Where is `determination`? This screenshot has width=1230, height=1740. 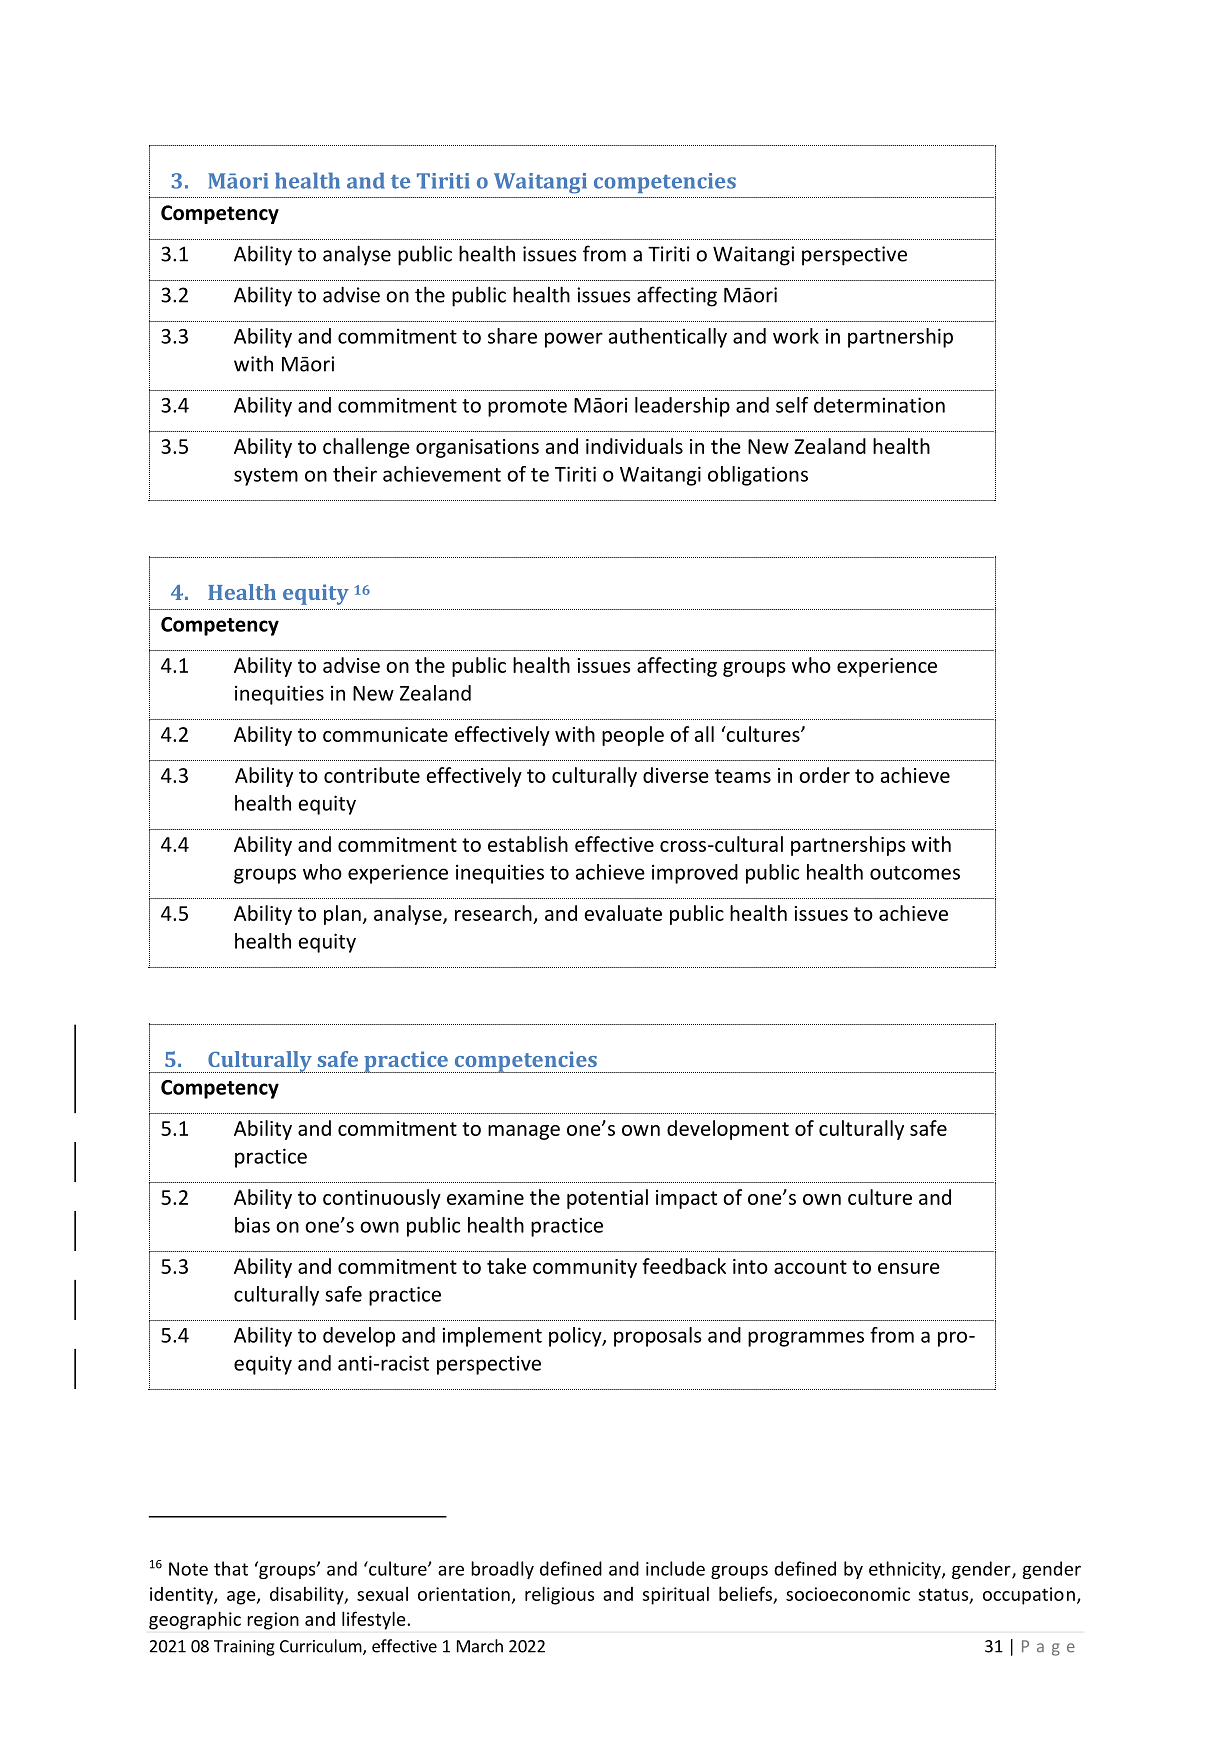 determination is located at coordinates (879, 405).
